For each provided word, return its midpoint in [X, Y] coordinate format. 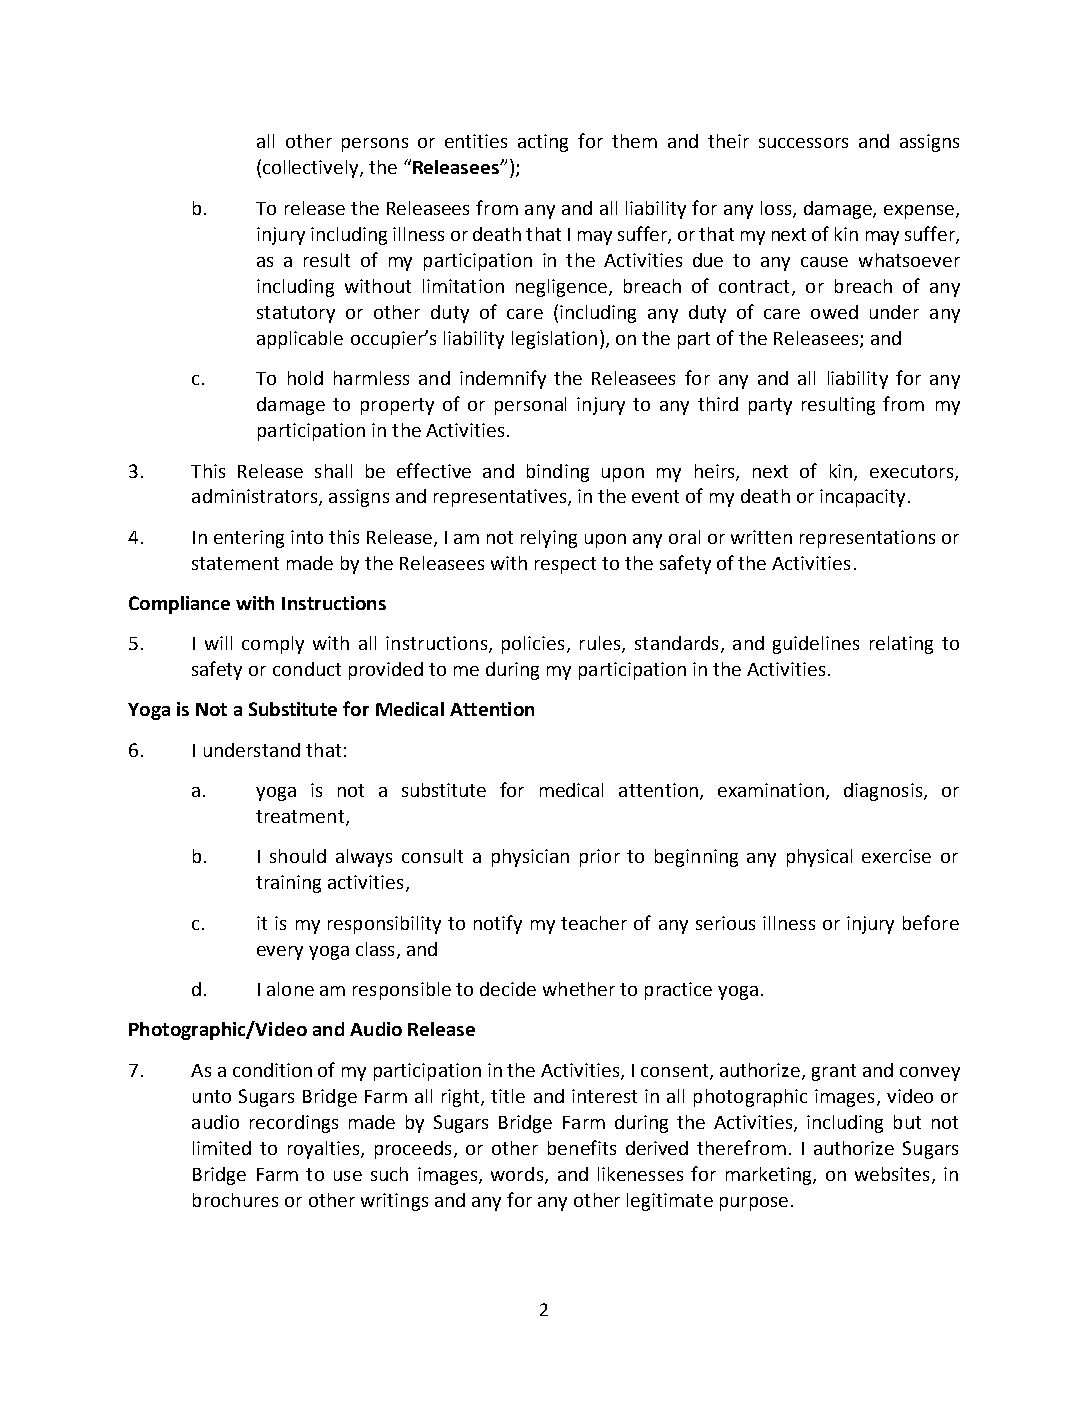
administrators [256, 497]
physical [819, 858]
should [298, 856]
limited [222, 1148]
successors [803, 143]
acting [543, 143]
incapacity [864, 498]
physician [530, 858]
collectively [312, 169]
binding [558, 473]
